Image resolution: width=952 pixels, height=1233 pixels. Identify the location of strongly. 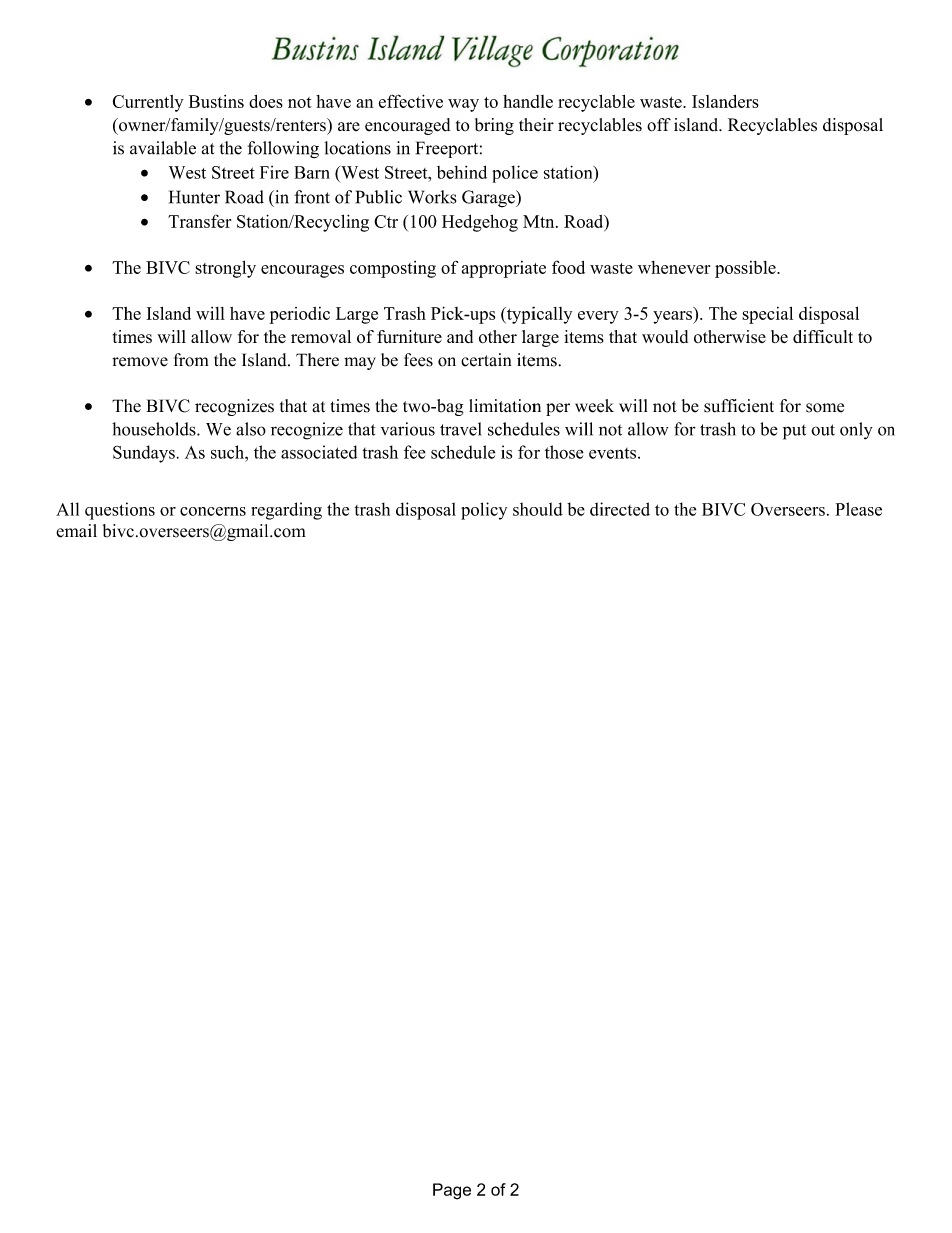
(225, 269).
